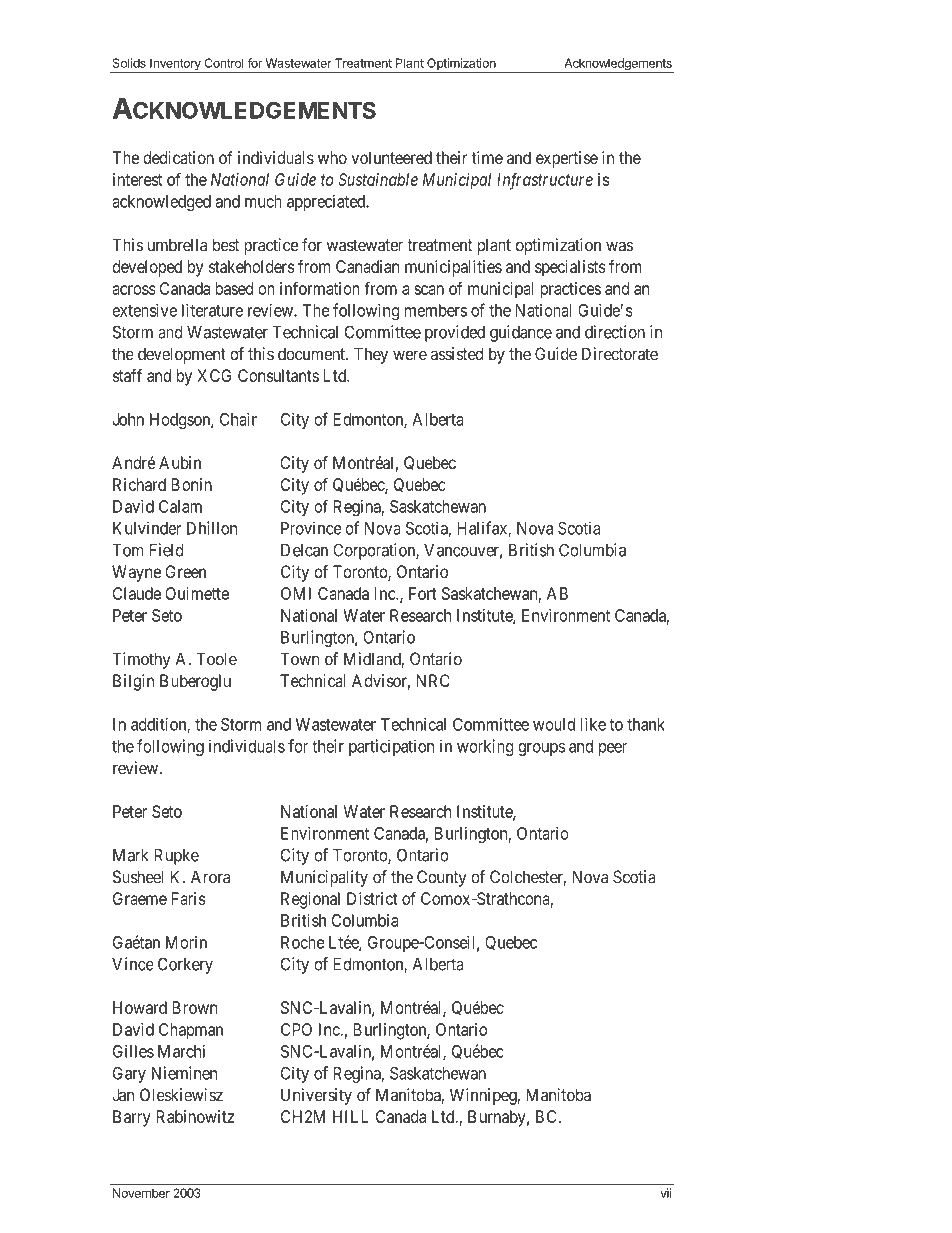 This screenshot has height=1233, width=952. What do you see at coordinates (410, 355) in the screenshot?
I see `were` at bounding box center [410, 355].
